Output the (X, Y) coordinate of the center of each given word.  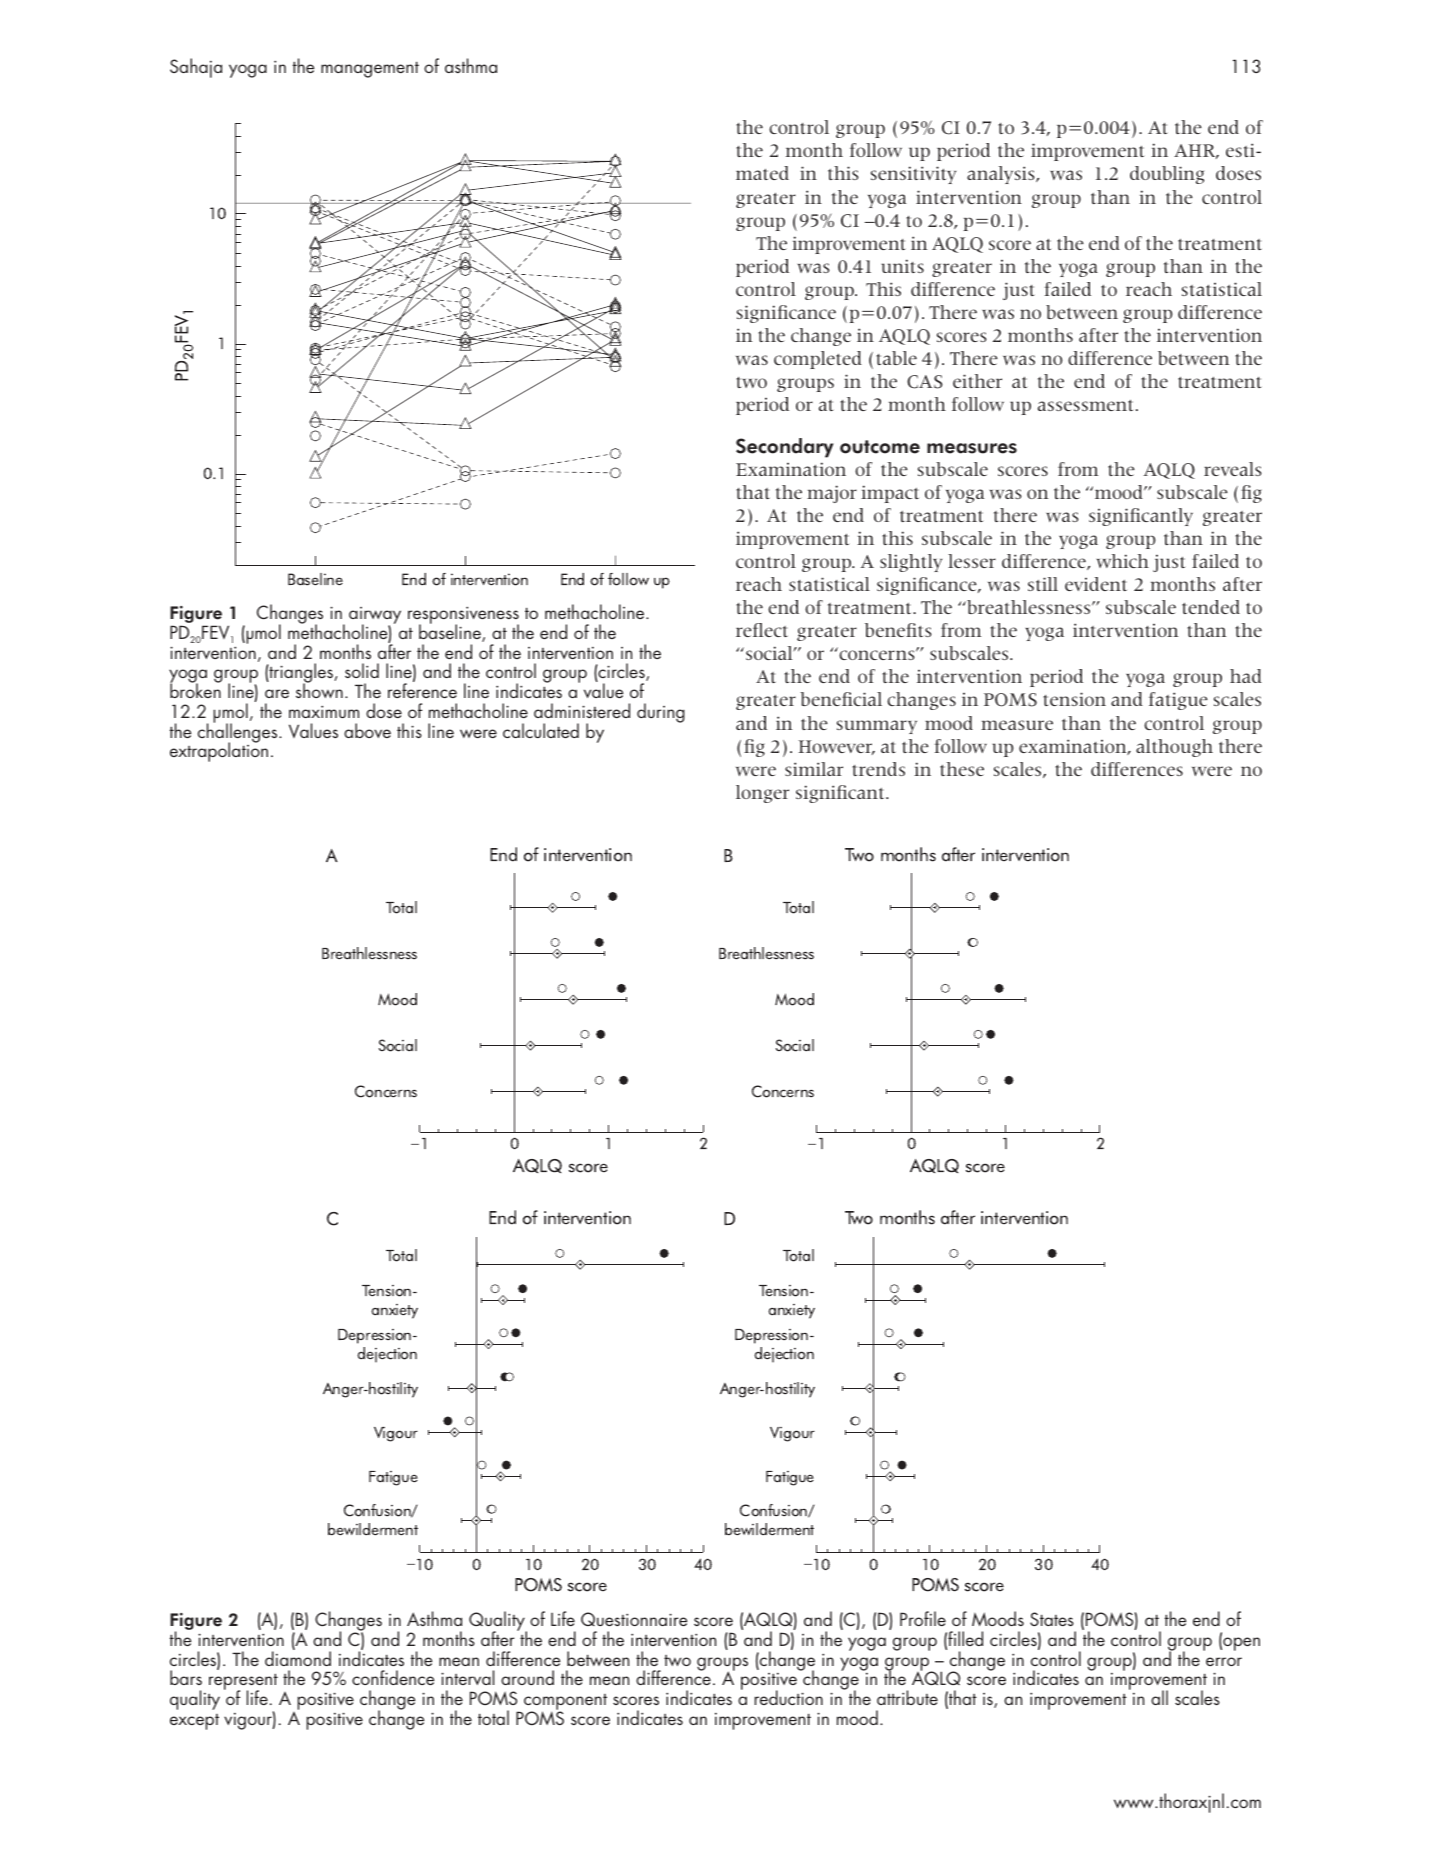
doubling (1167, 175)
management (370, 70)
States (1052, 1619)
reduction (788, 1697)
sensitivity (913, 175)
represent (243, 1683)
